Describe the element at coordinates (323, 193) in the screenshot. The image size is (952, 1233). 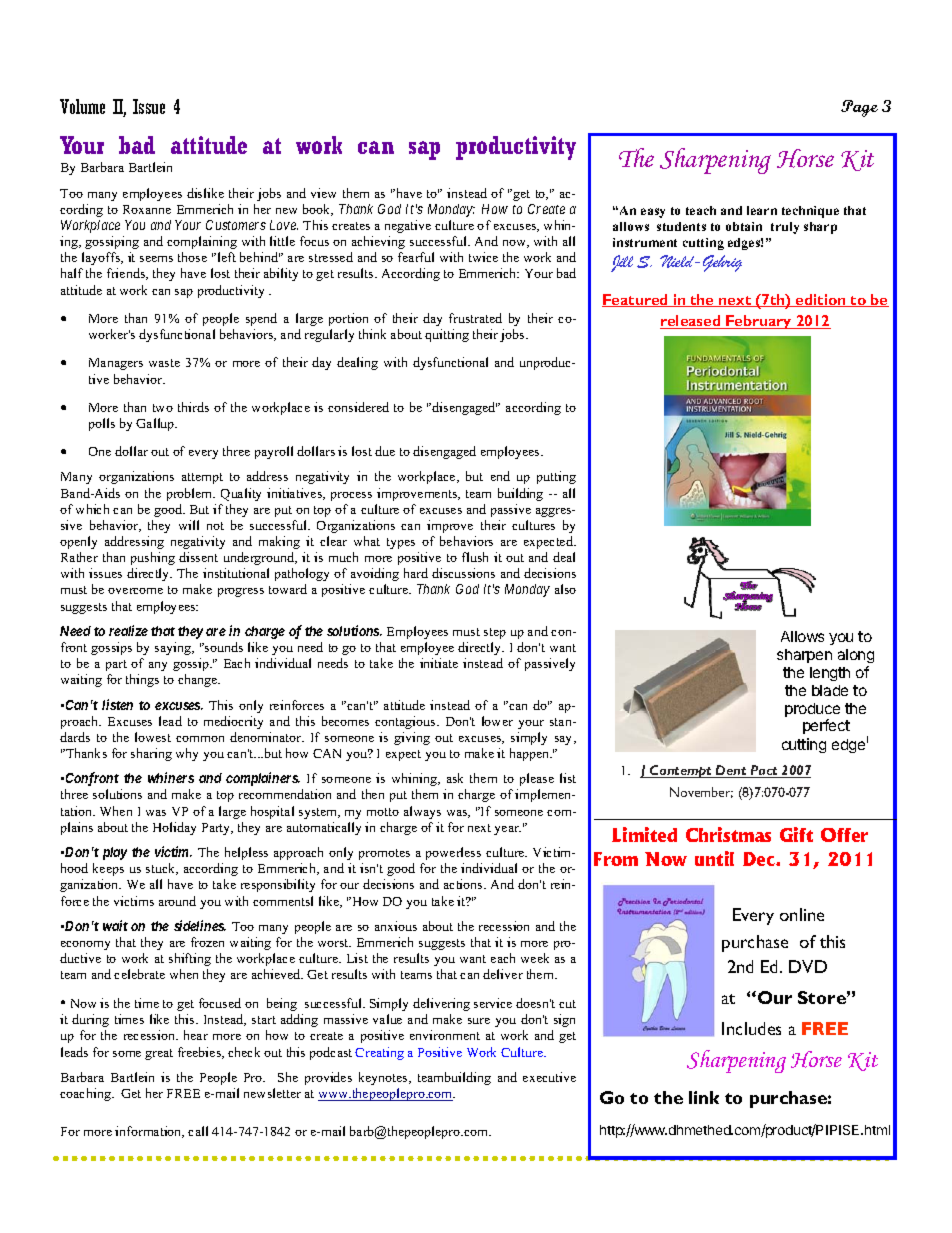
I see `view` at that location.
